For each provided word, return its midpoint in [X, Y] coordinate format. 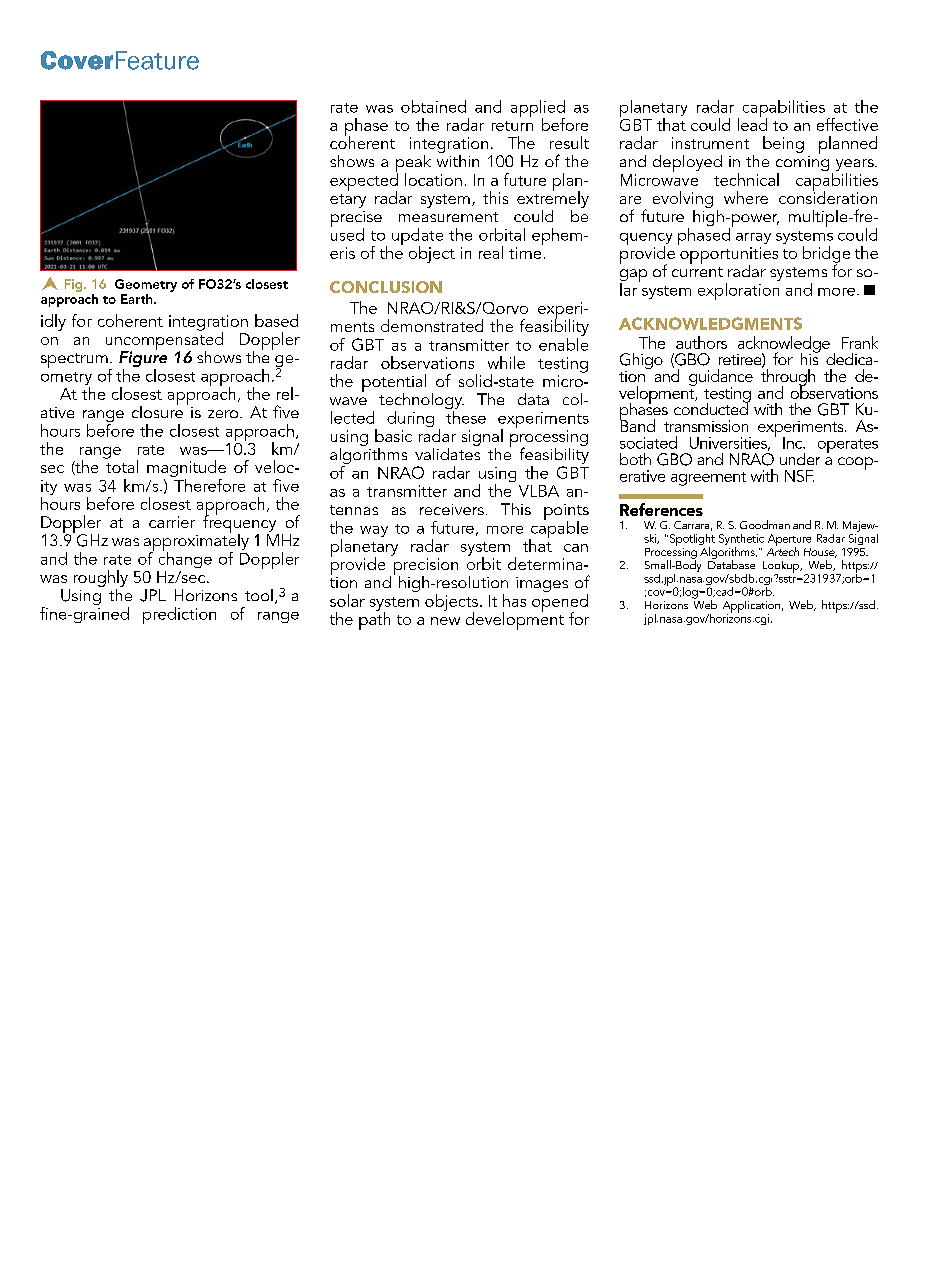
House [820, 553]
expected [364, 182]
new [445, 621]
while [506, 362]
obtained [433, 106]
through [788, 377]
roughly [101, 578]
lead [752, 123]
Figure [143, 359]
